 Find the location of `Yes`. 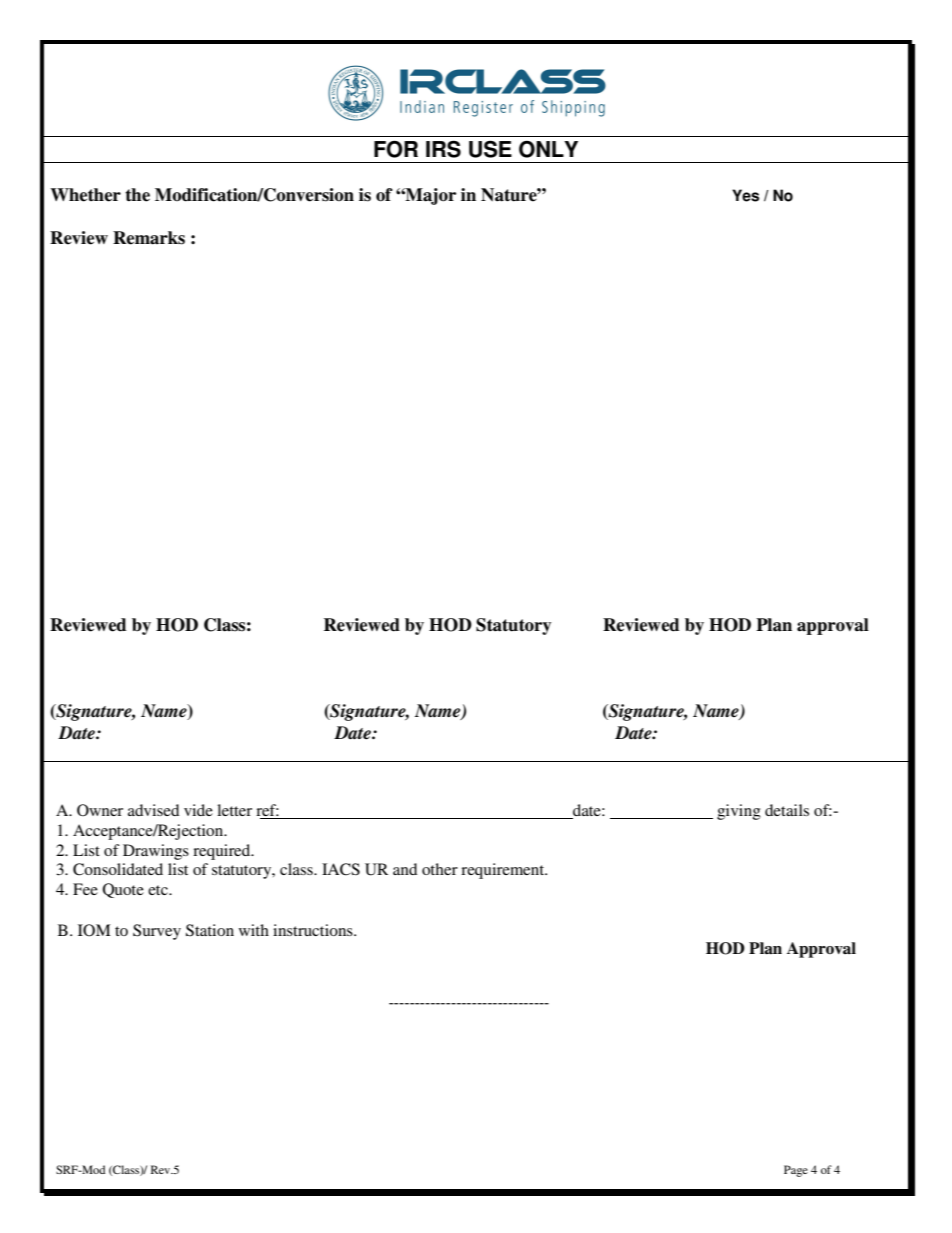

Yes is located at coordinates (745, 195).
